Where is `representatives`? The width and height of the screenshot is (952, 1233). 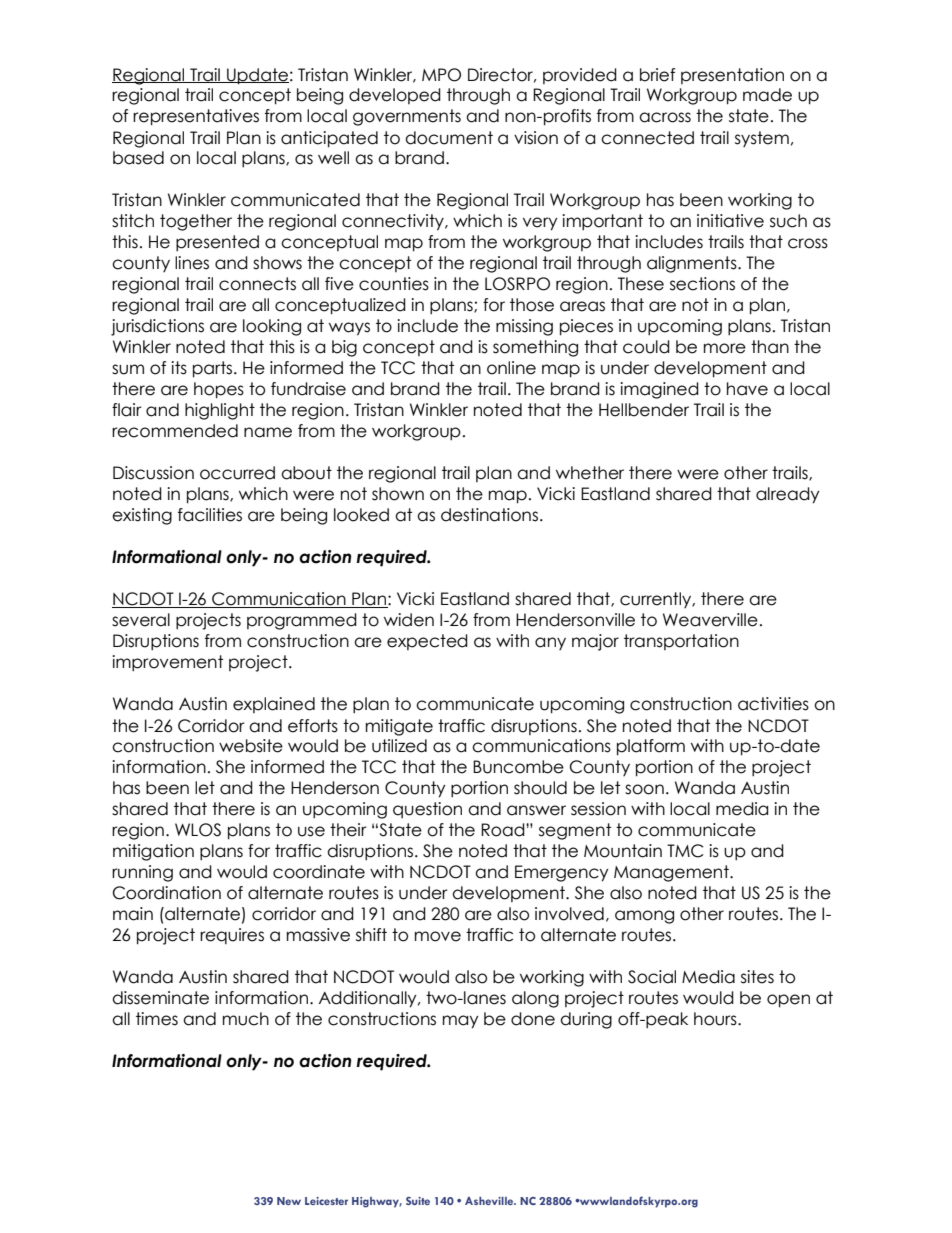
representatives is located at coordinates (196, 117).
